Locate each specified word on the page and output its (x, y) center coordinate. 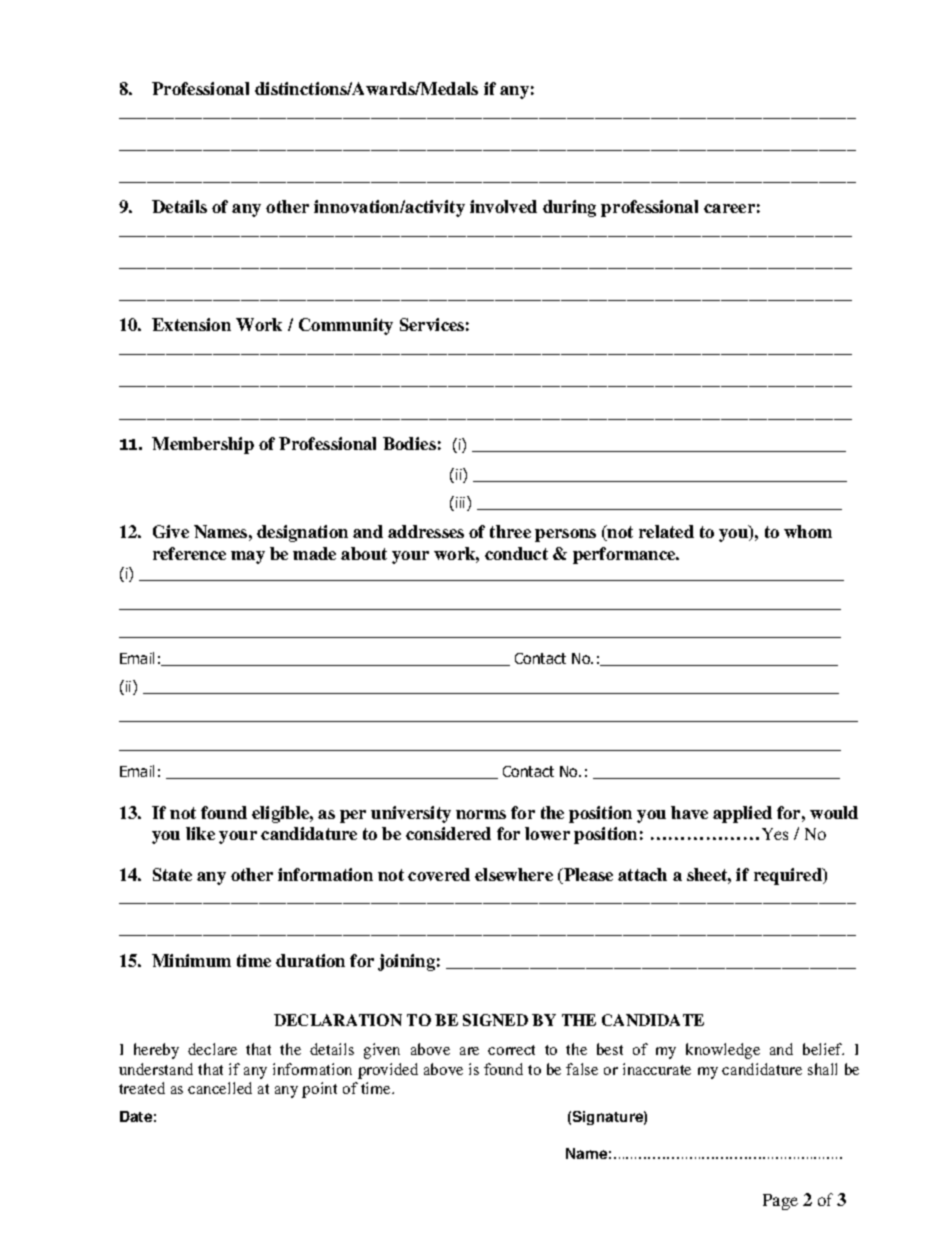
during (569, 208)
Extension (191, 324)
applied (742, 814)
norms (481, 814)
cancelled (220, 1088)
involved (503, 206)
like (200, 833)
